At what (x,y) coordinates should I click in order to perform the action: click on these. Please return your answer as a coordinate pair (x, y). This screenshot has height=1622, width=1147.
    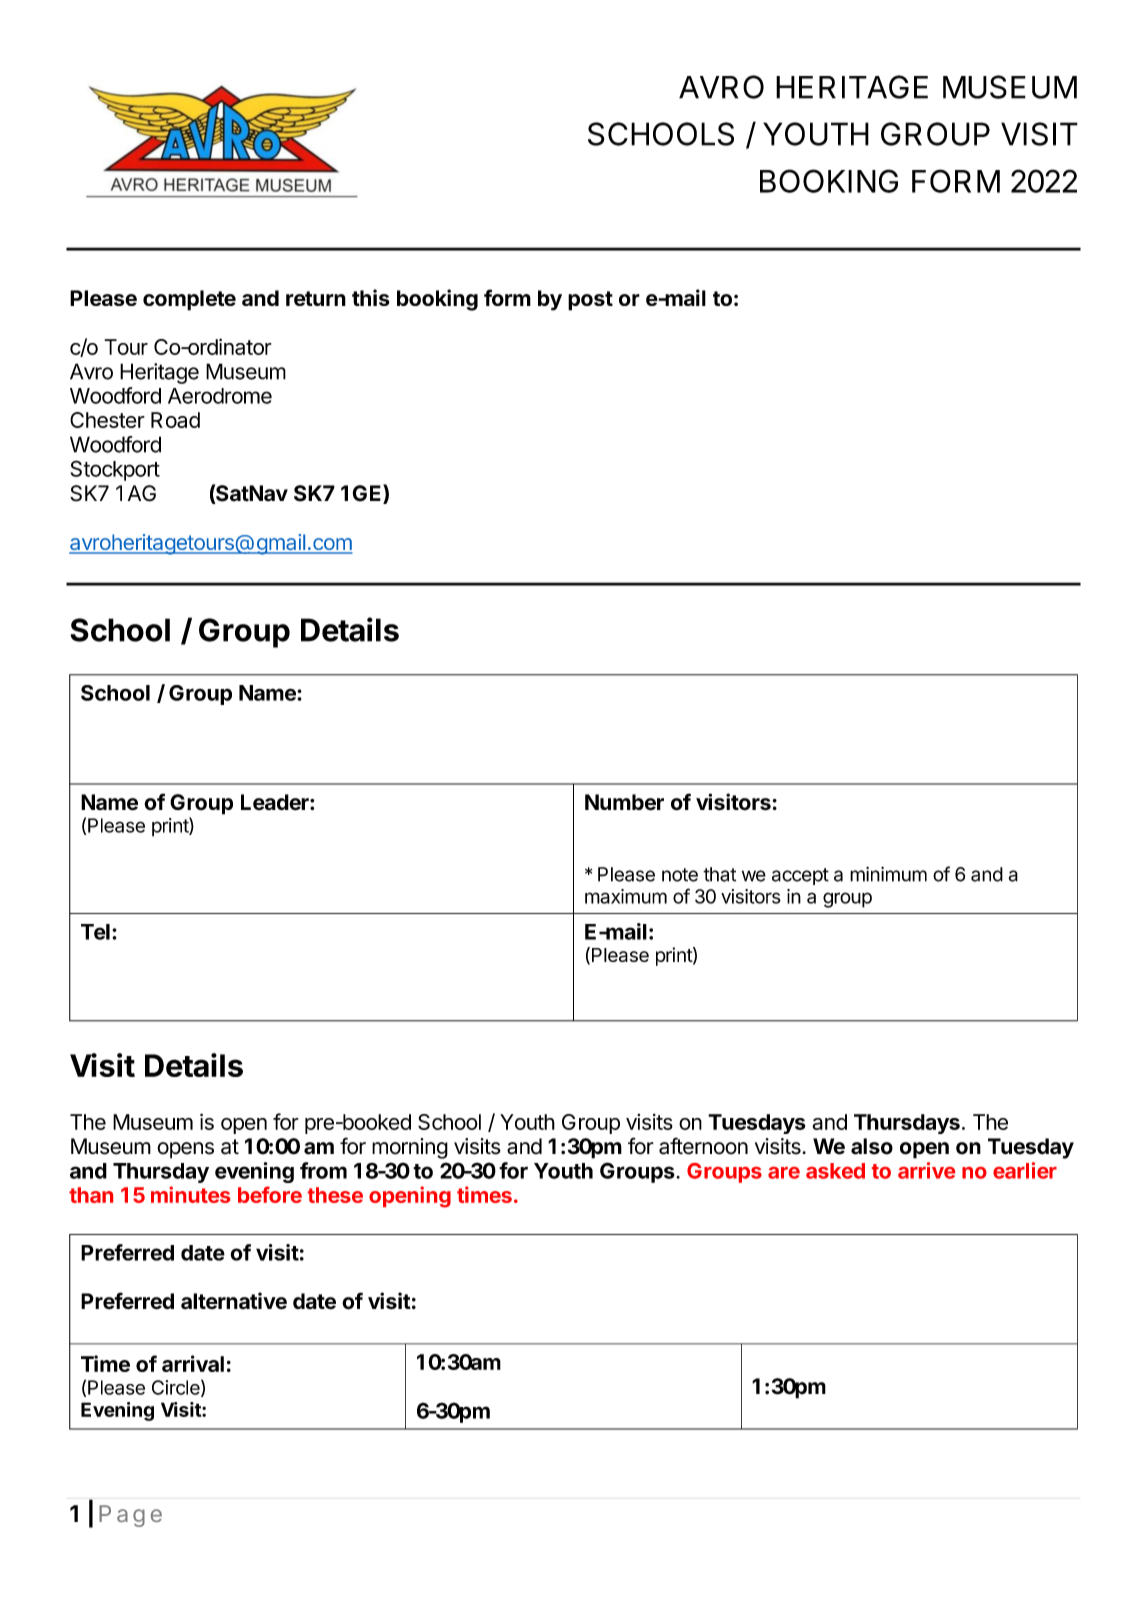
    Looking at the image, I should click on (335, 1195).
